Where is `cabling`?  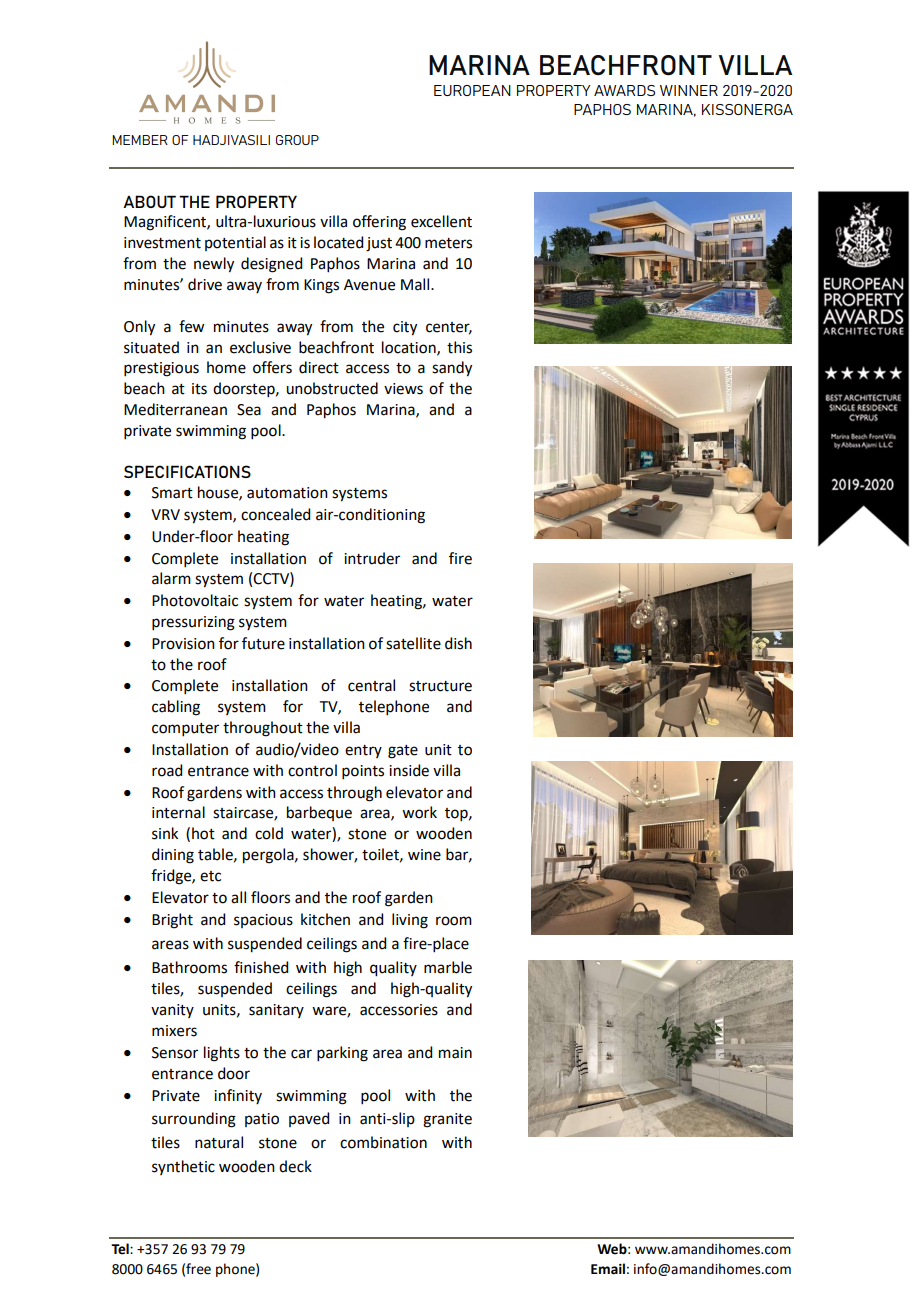
cabling is located at coordinates (176, 708).
